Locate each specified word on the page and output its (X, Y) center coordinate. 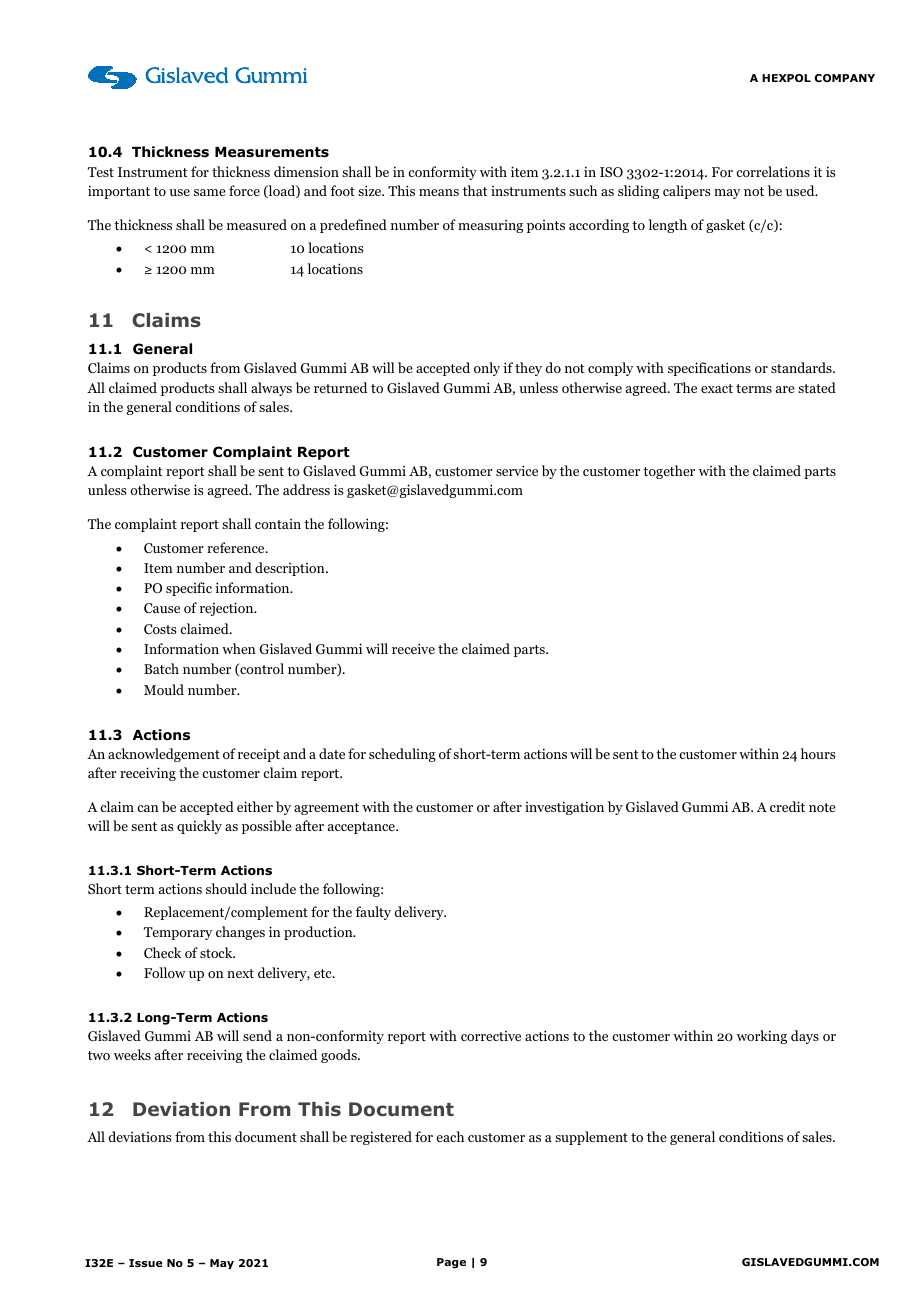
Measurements (272, 152)
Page (451, 1263)
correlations (773, 171)
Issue (146, 1263)
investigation (564, 808)
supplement (591, 1138)
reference (237, 547)
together (669, 472)
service (517, 470)
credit (787, 806)
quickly (199, 827)
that (475, 190)
